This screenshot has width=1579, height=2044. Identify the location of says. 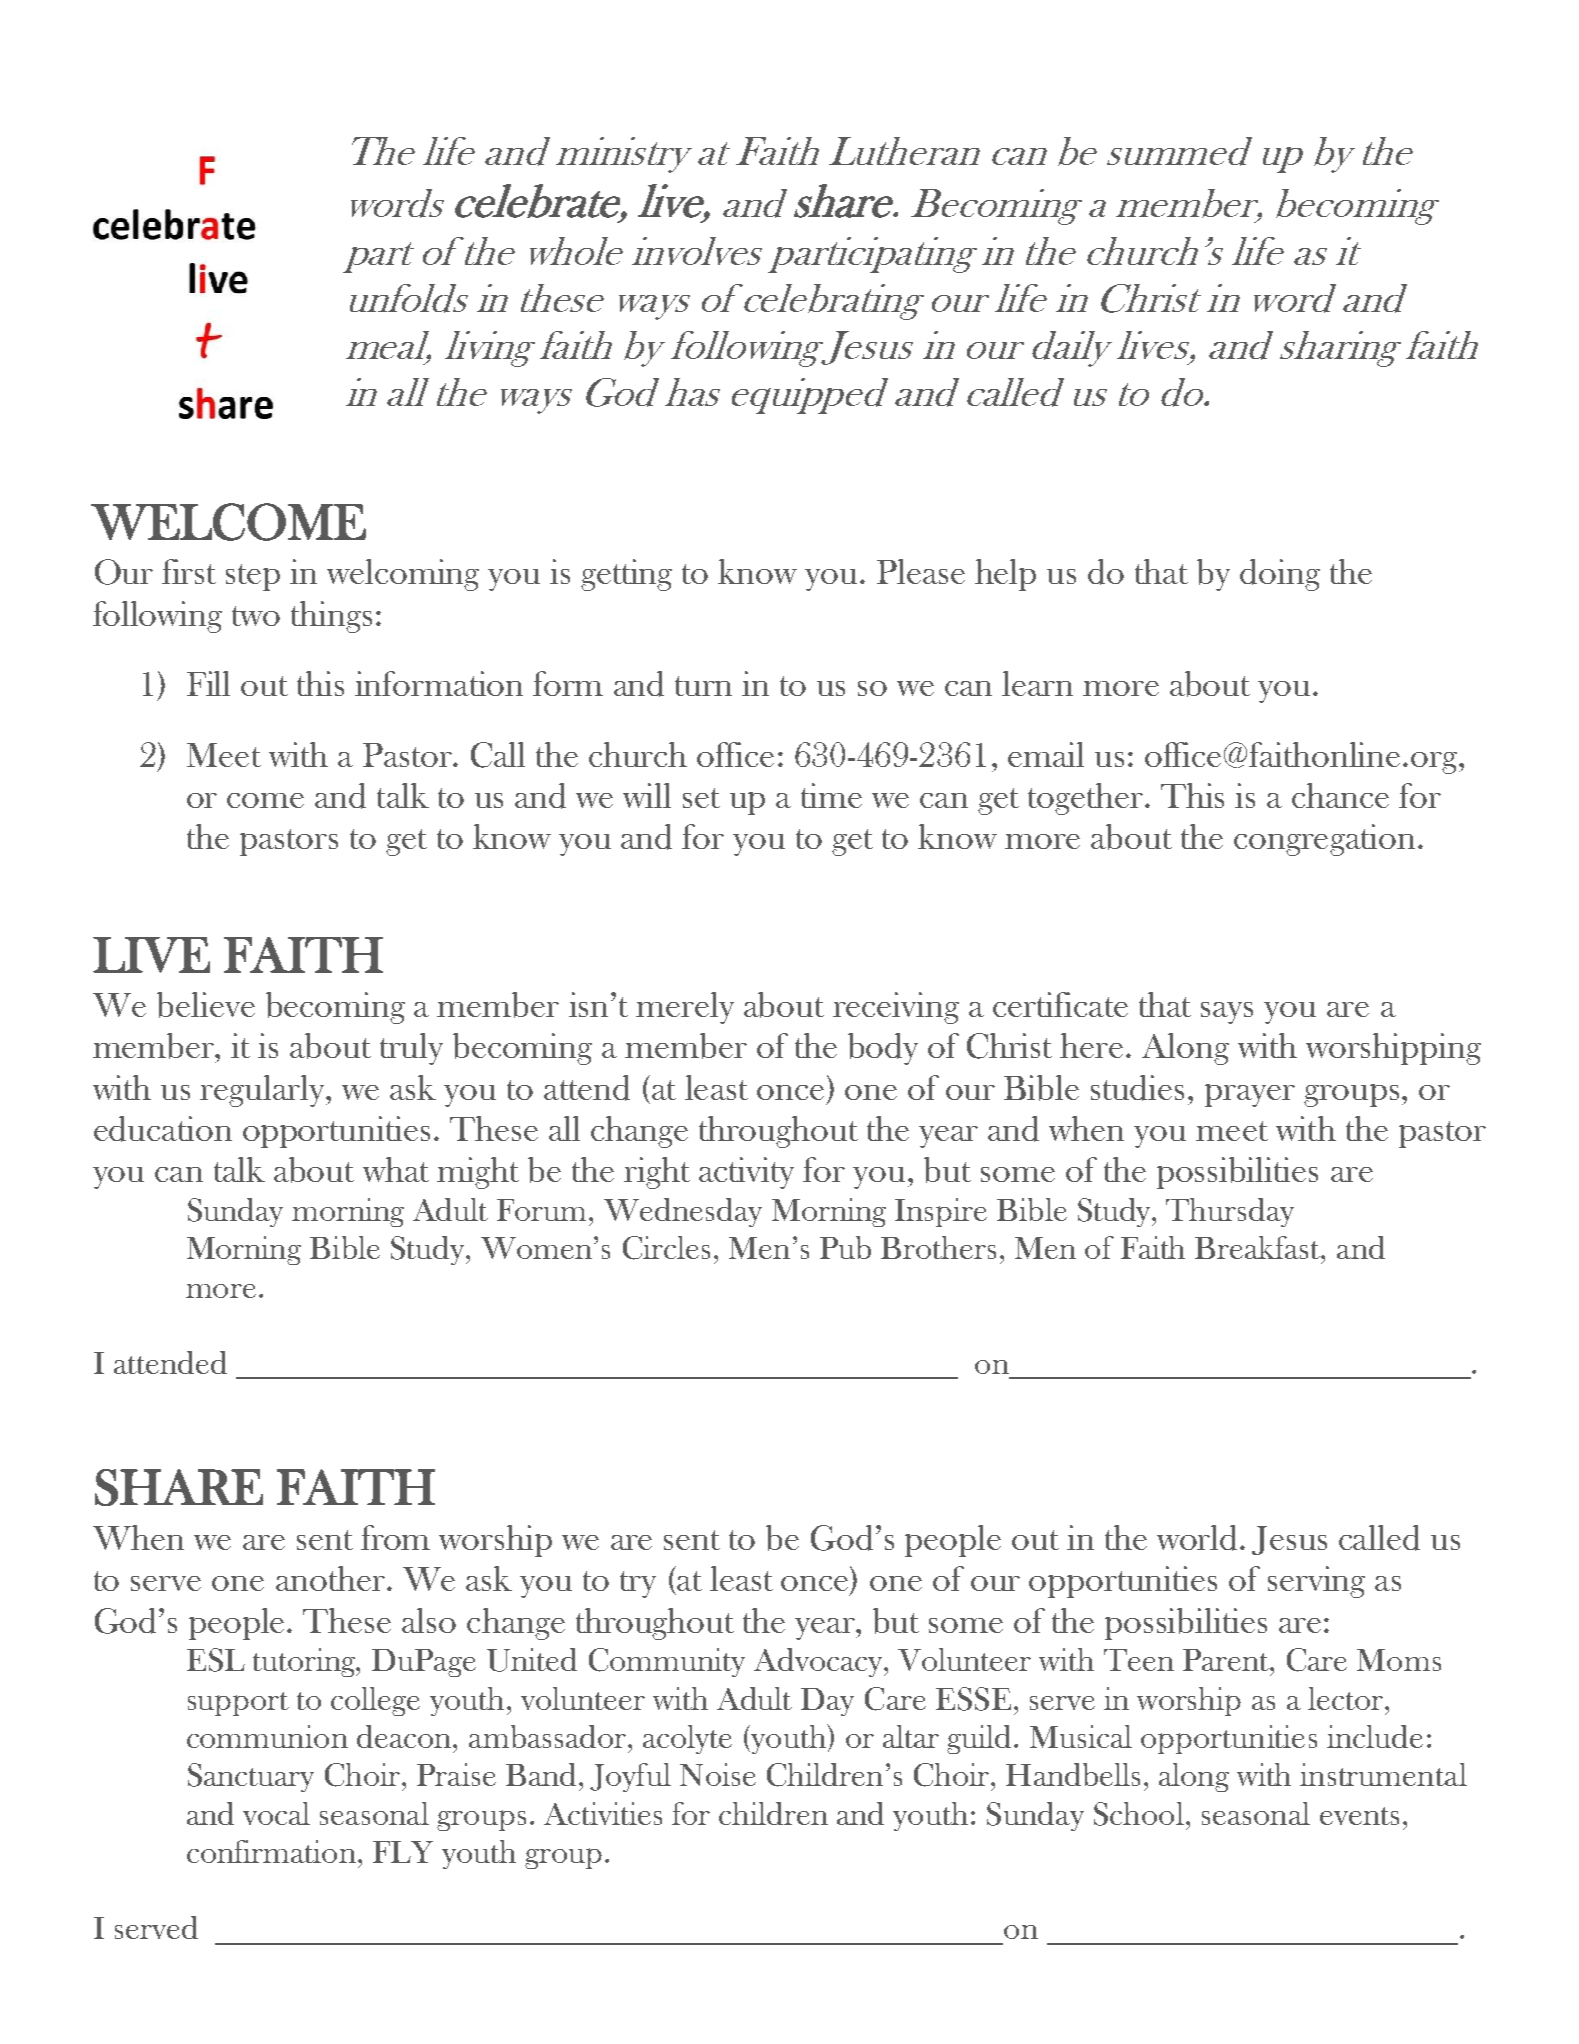
(1227, 1013).
